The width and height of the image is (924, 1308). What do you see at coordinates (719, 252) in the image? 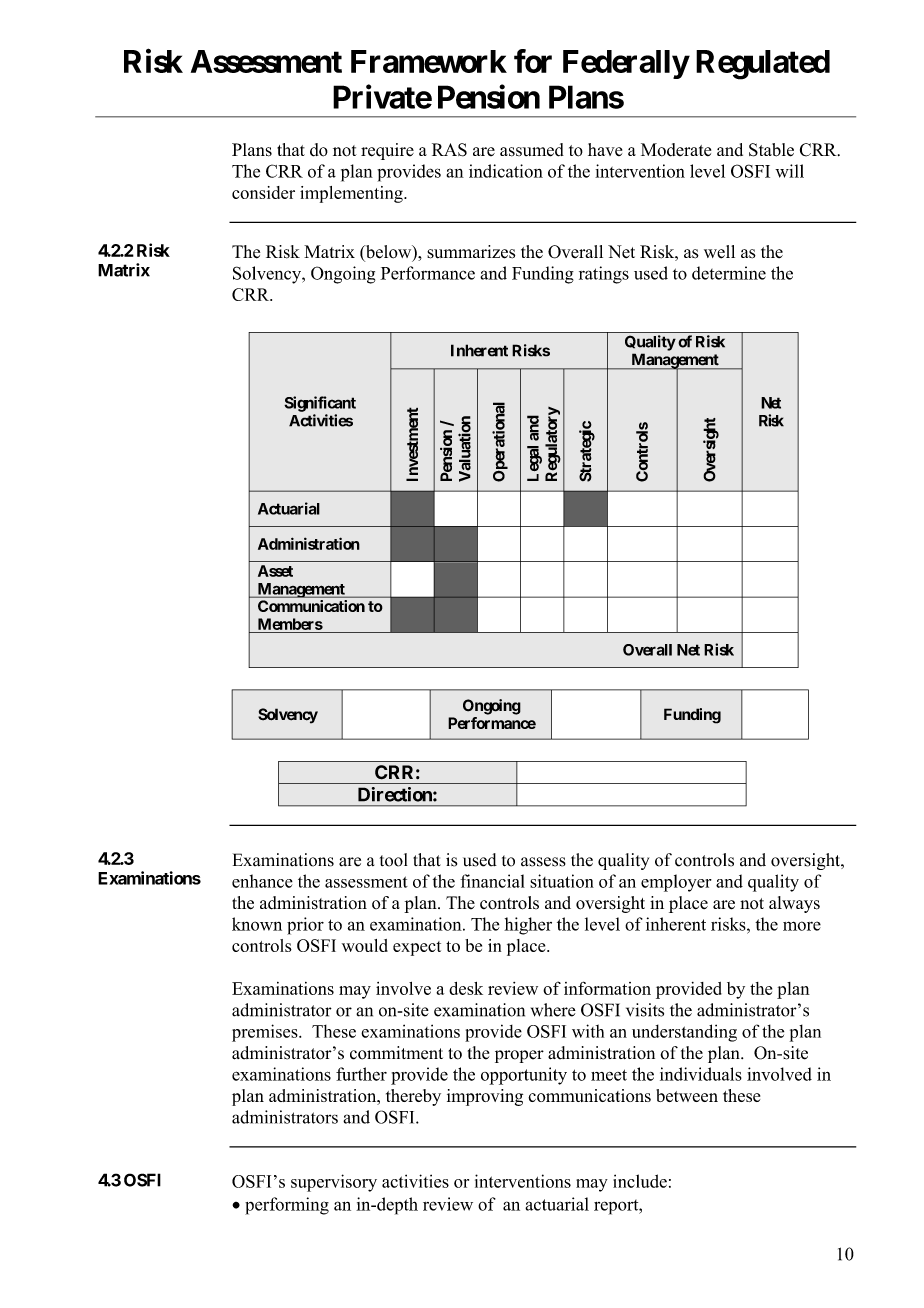
I see `well` at bounding box center [719, 252].
